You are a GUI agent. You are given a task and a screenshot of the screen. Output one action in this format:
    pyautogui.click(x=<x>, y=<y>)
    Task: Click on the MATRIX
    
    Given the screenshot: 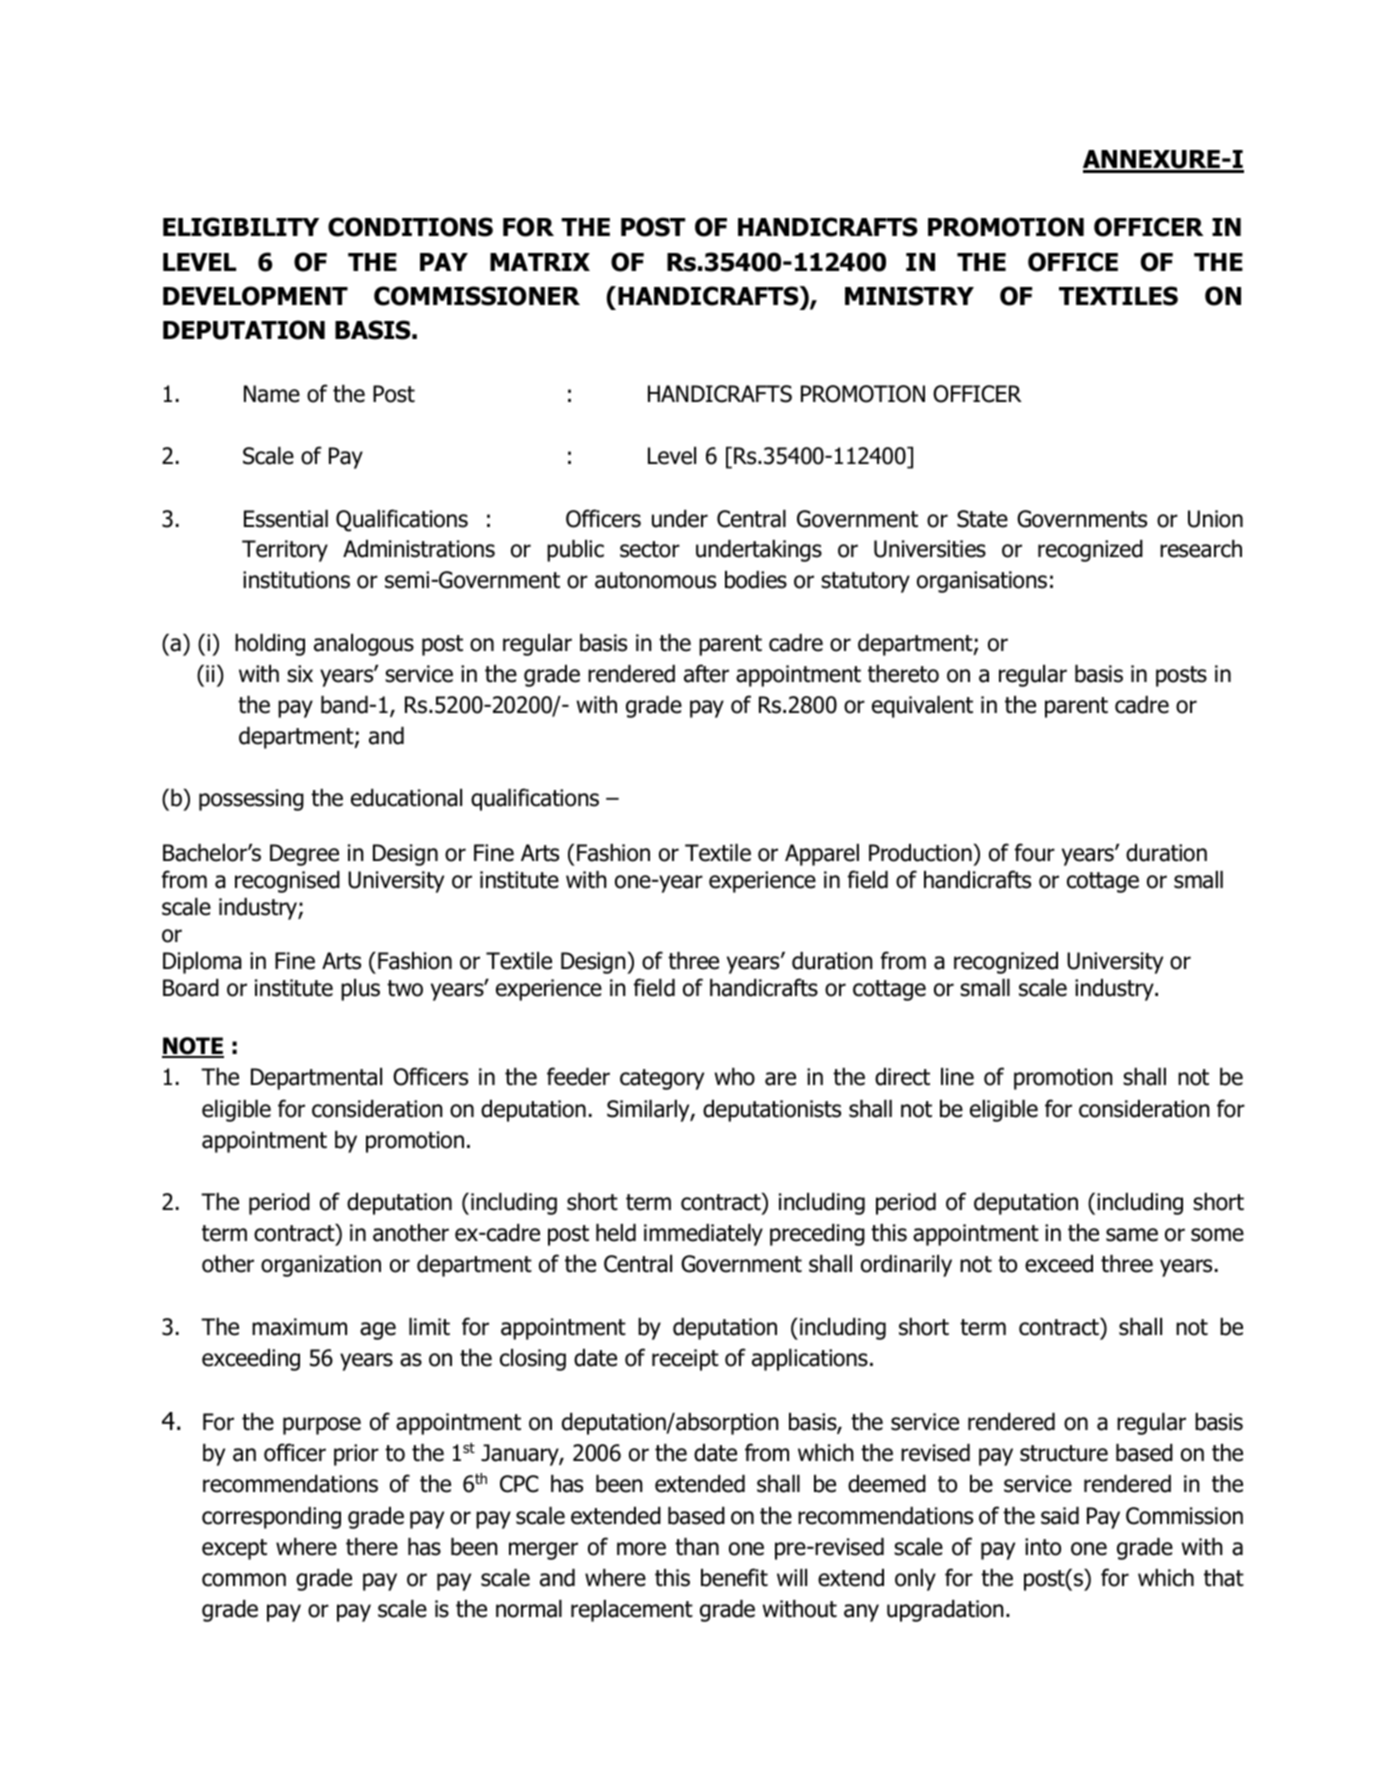 What is the action you would take?
    pyautogui.click(x=540, y=262)
